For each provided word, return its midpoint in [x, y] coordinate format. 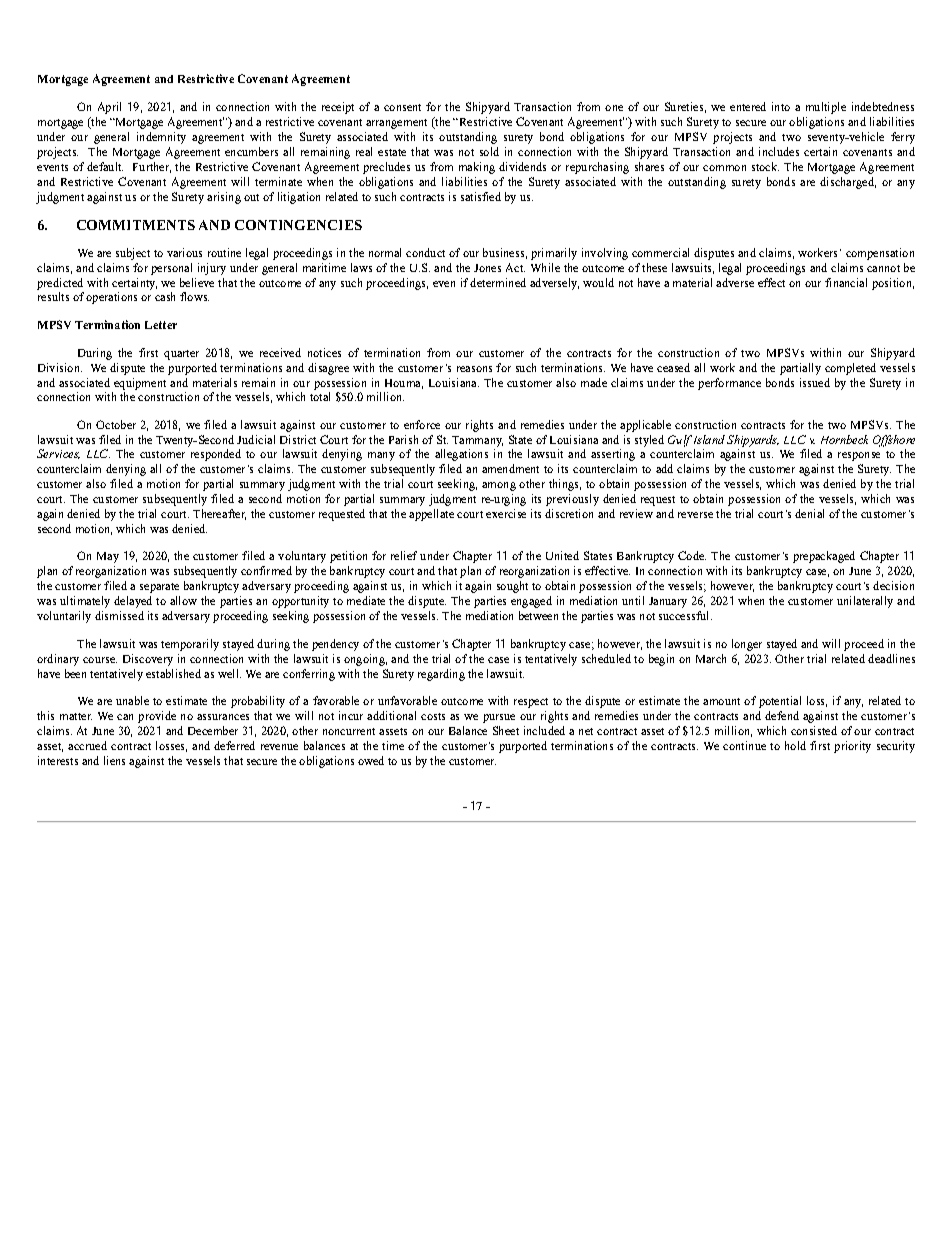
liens [114, 760]
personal [171, 269]
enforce [422, 424]
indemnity [161, 138]
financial [846, 282]
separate [159, 588]
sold [489, 151]
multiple [826, 108]
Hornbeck [844, 439]
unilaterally [865, 602]
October [116, 424]
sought [512, 587]
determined [498, 282]
